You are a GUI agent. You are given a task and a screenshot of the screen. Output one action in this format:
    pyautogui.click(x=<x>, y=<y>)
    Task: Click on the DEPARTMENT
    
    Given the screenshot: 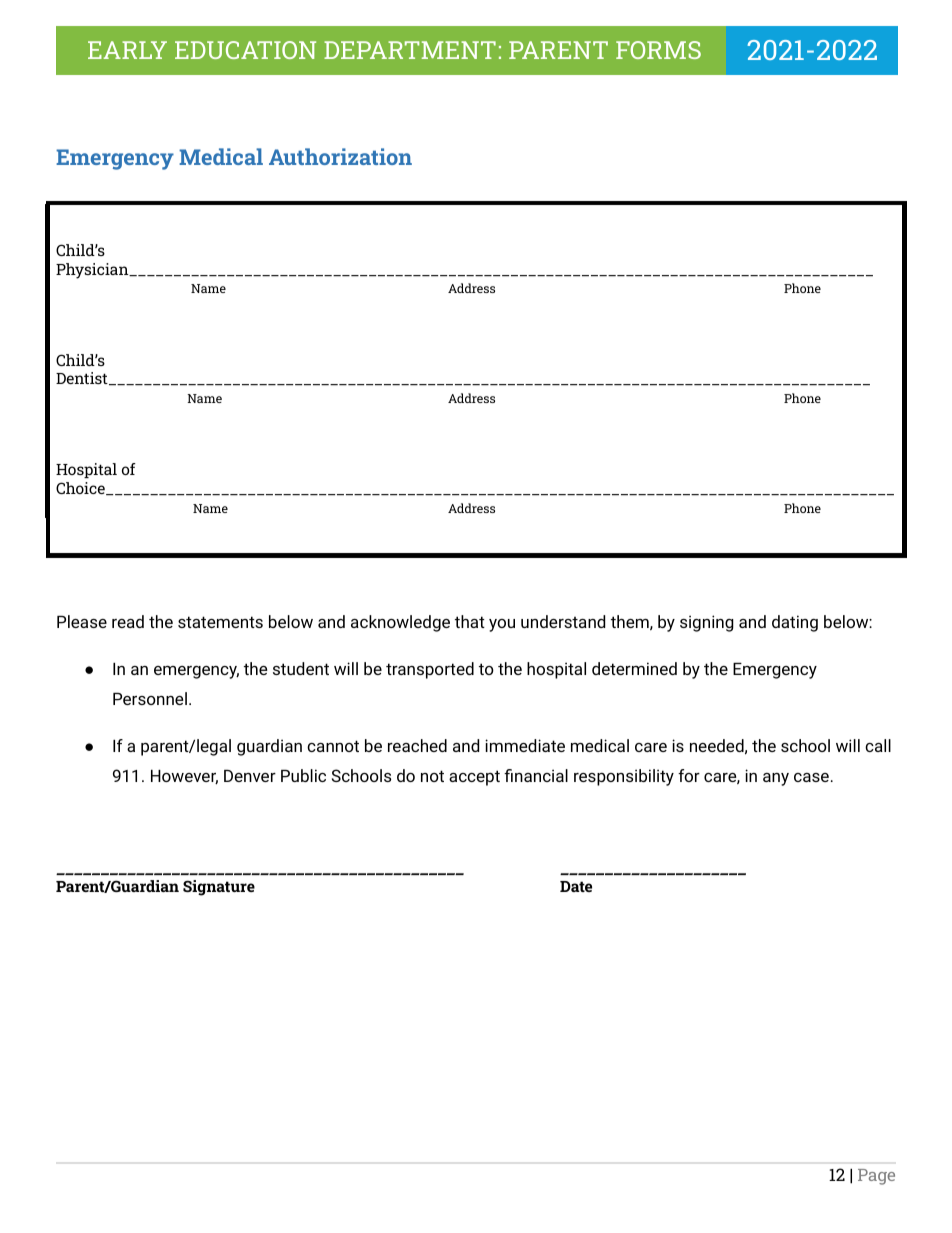 What is the action you would take?
    pyautogui.click(x=410, y=50)
